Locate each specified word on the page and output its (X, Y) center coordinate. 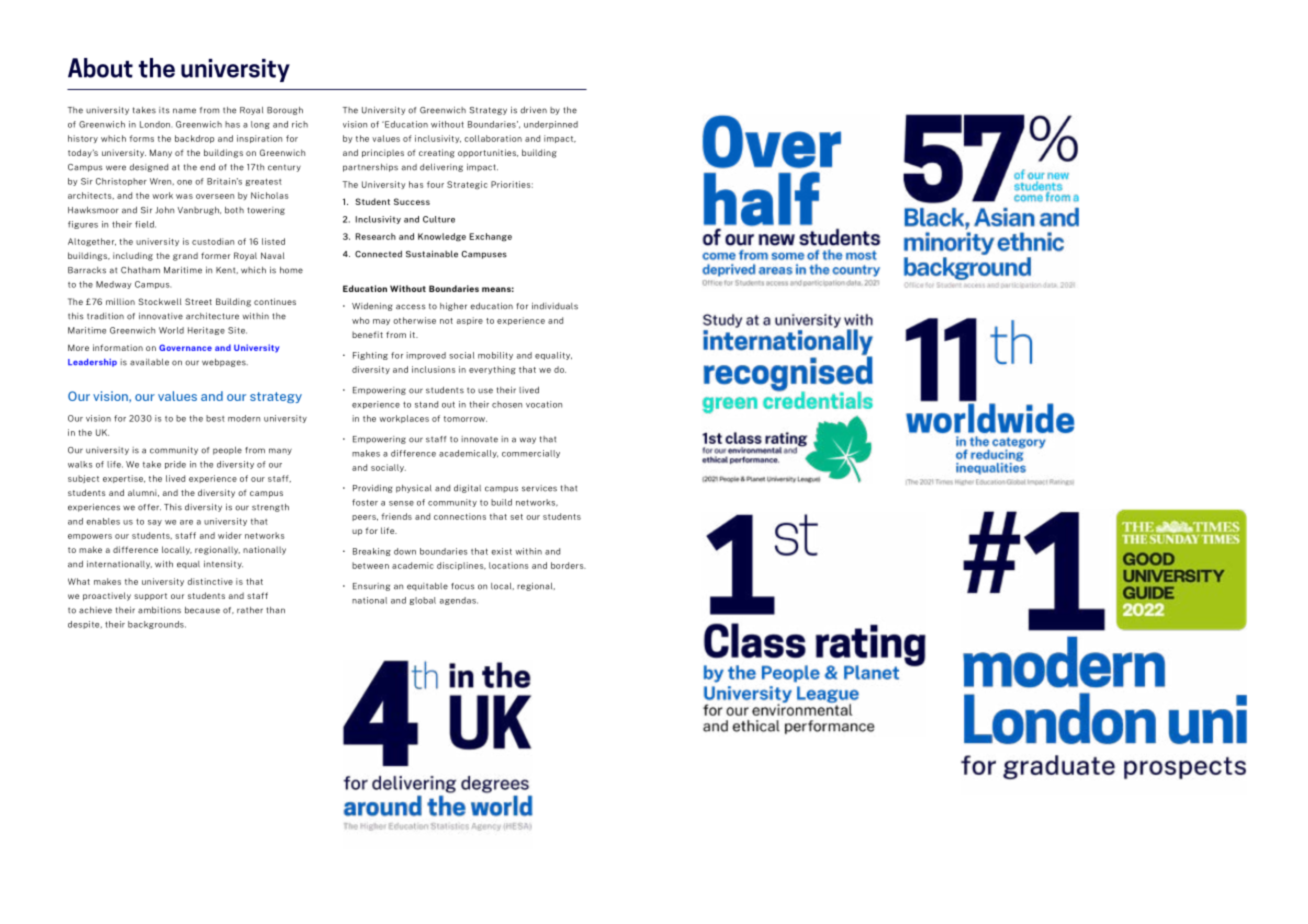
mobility (495, 356)
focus (462, 586)
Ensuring (371, 587)
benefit (367, 334)
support (150, 597)
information (118, 347)
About (100, 68)
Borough (285, 111)
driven (533, 110)
